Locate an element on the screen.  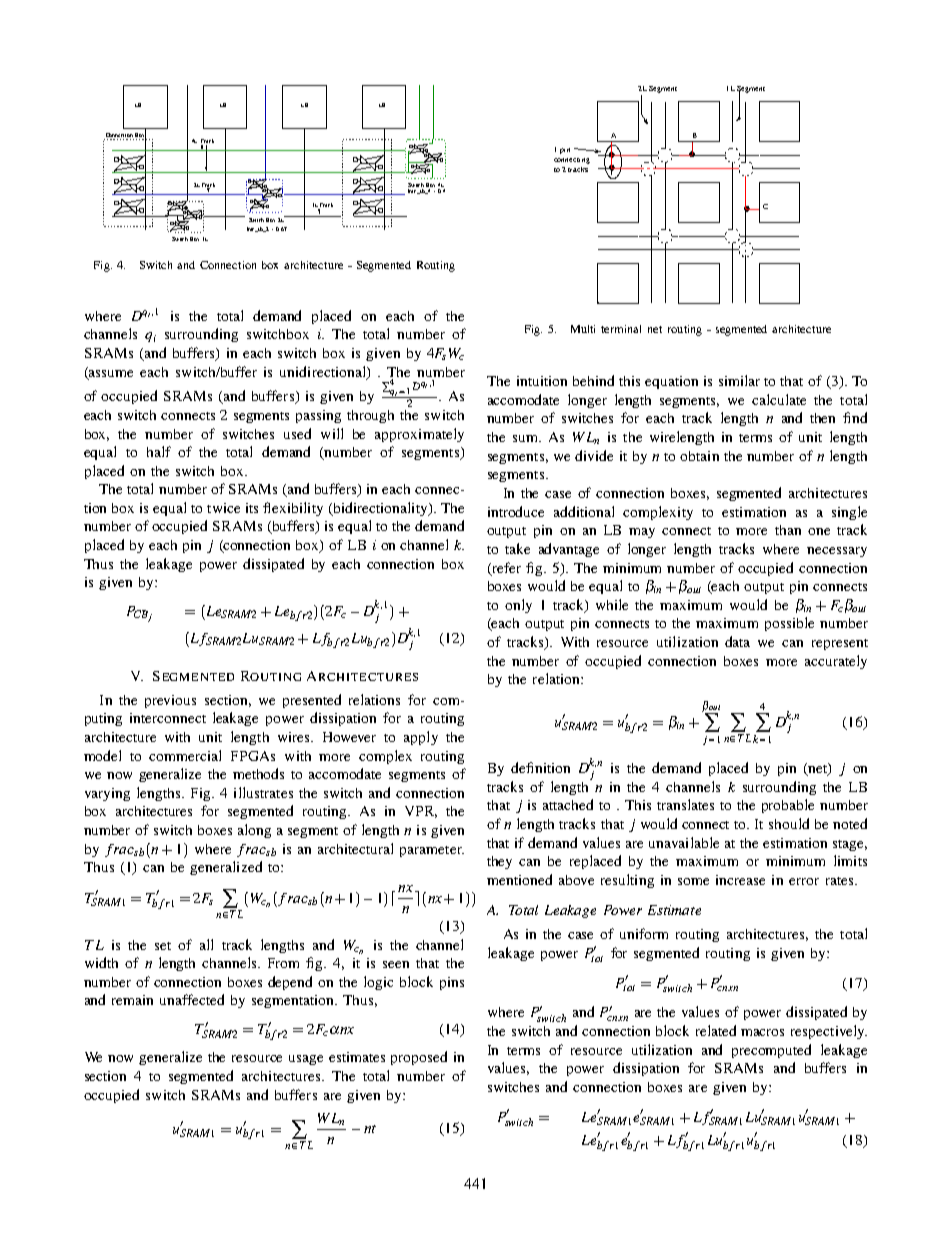
similar is located at coordinates (739, 380).
